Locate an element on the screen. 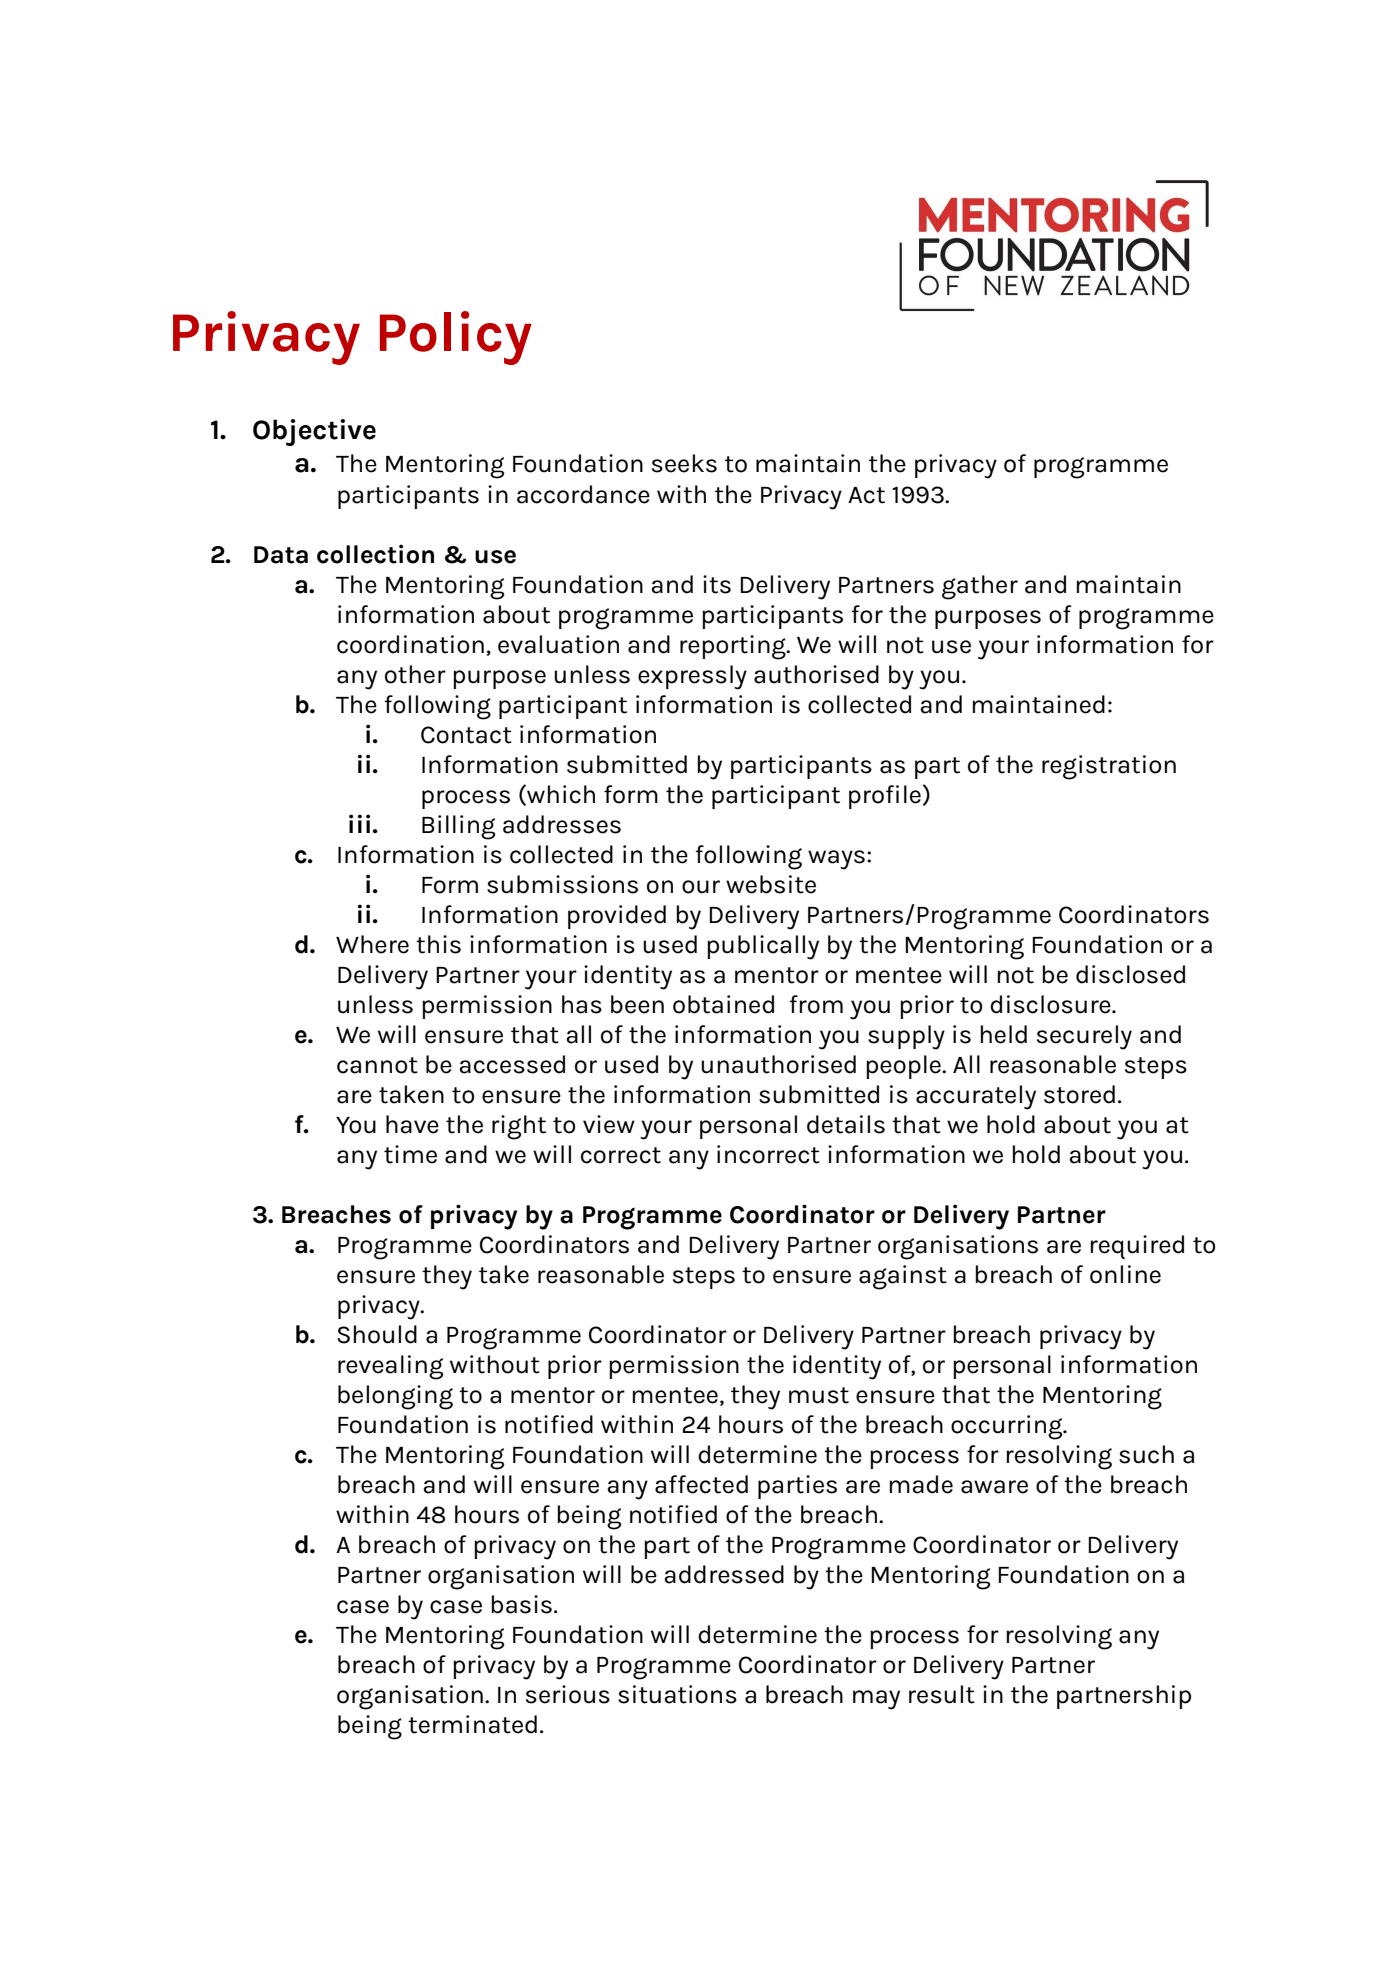  iii is located at coordinates (359, 823).
